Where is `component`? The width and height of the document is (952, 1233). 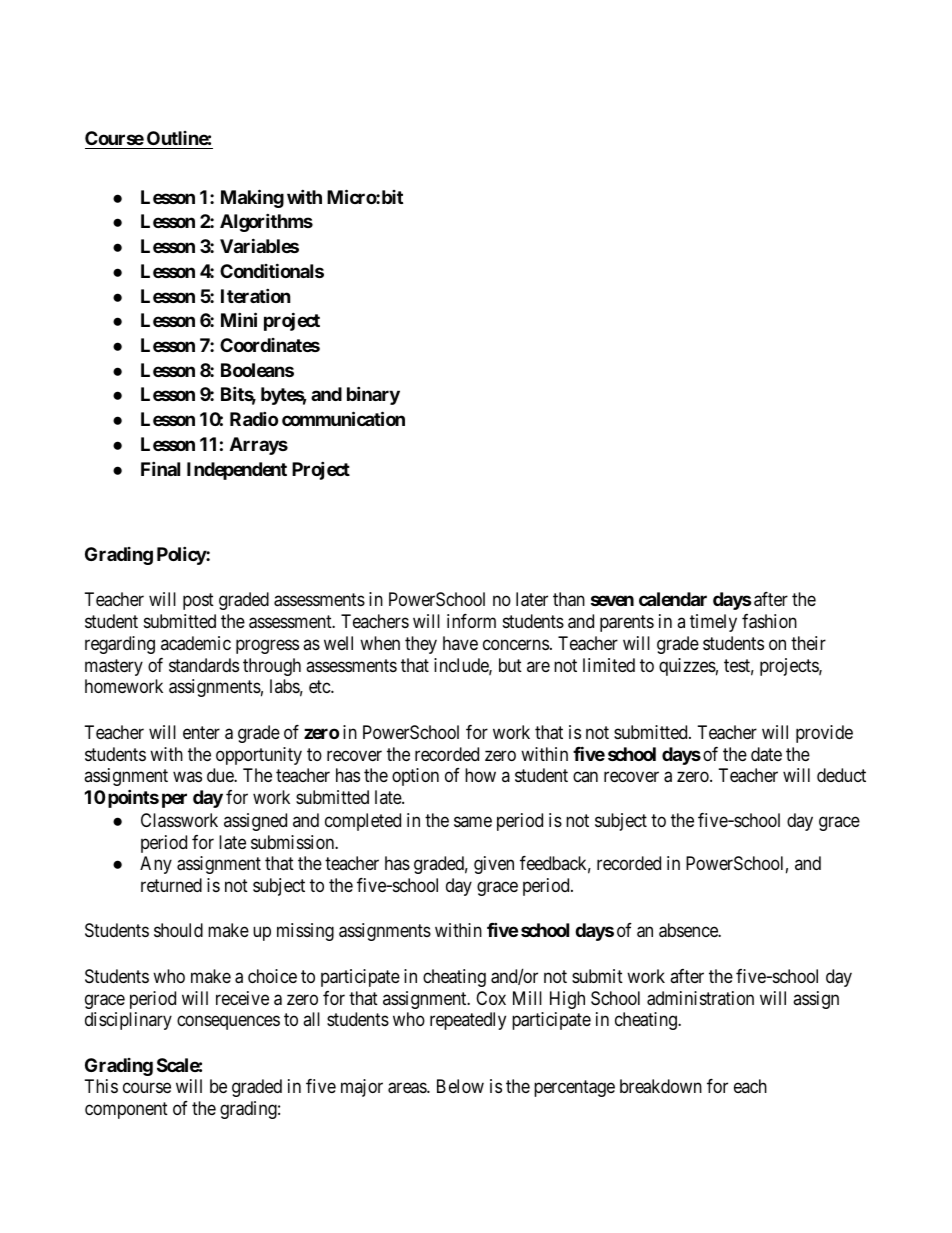 component is located at coordinates (126, 1110).
